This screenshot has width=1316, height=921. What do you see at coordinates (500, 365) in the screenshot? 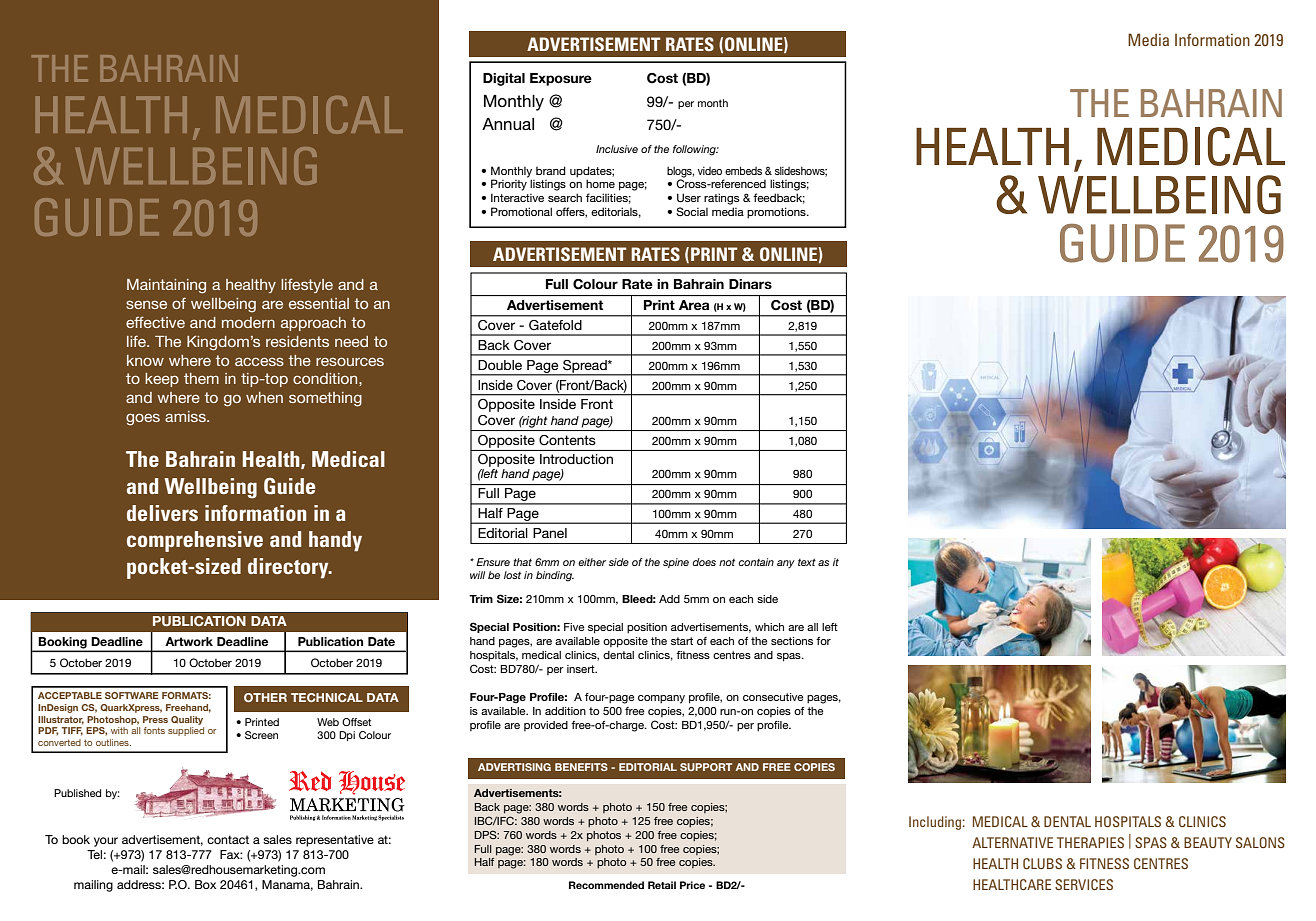
I see `Double` at bounding box center [500, 365].
